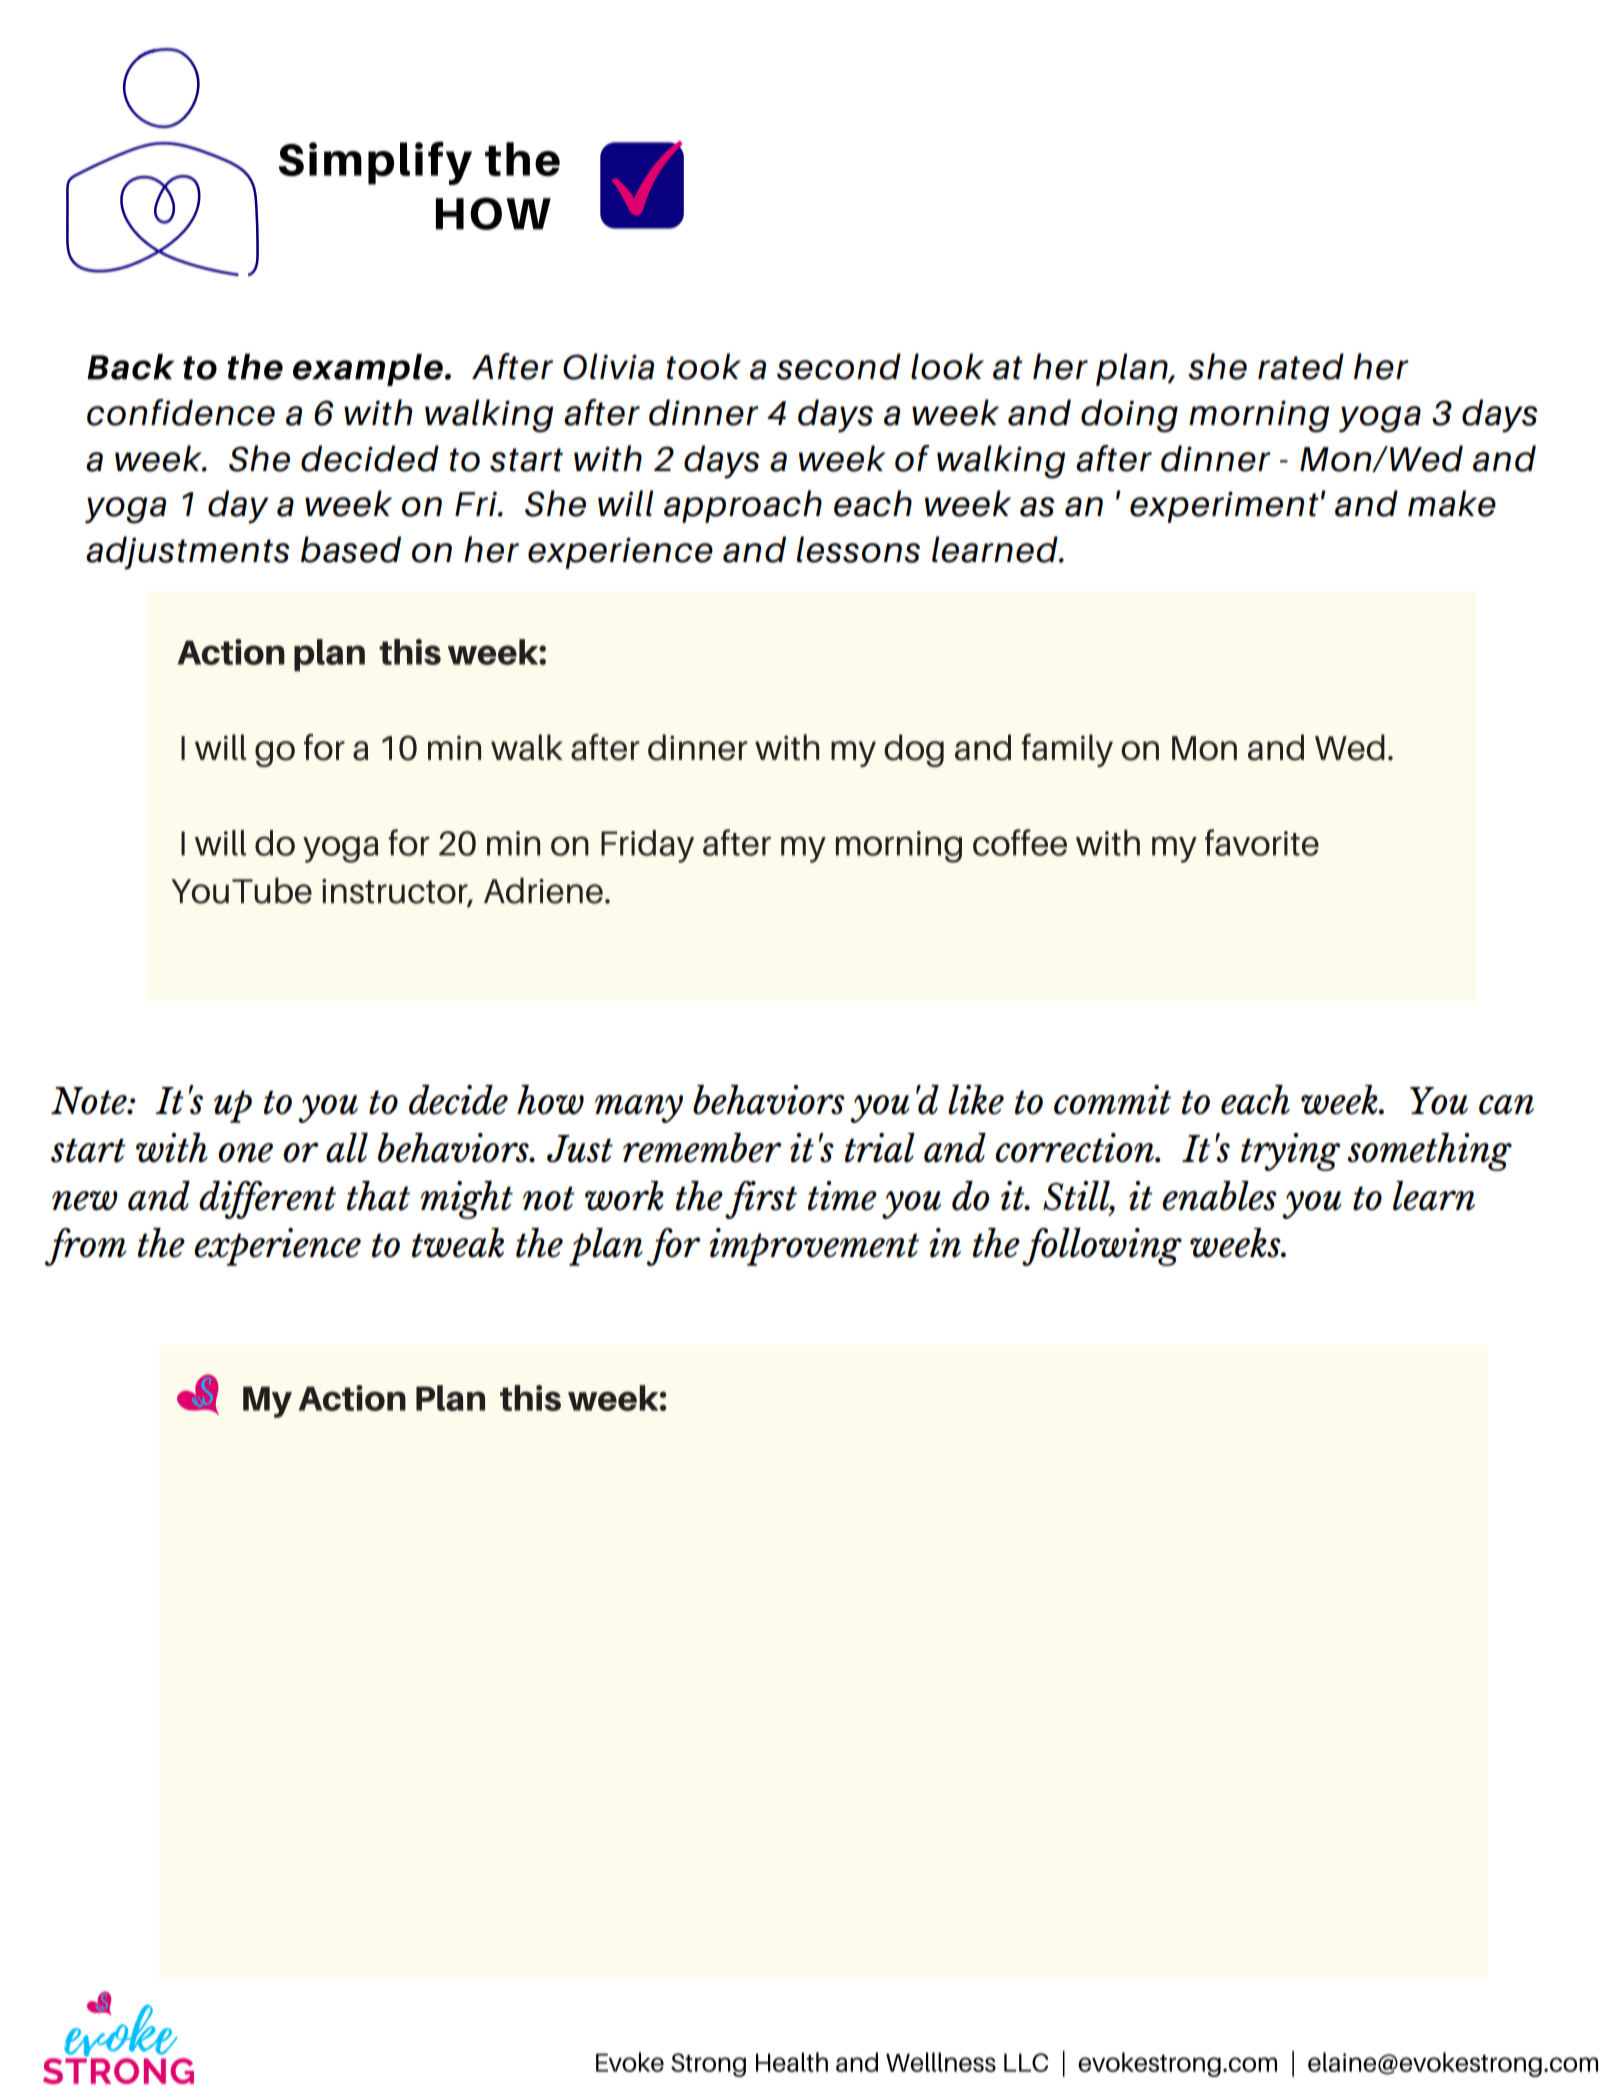  I want to click on Friday, so click(647, 846).
